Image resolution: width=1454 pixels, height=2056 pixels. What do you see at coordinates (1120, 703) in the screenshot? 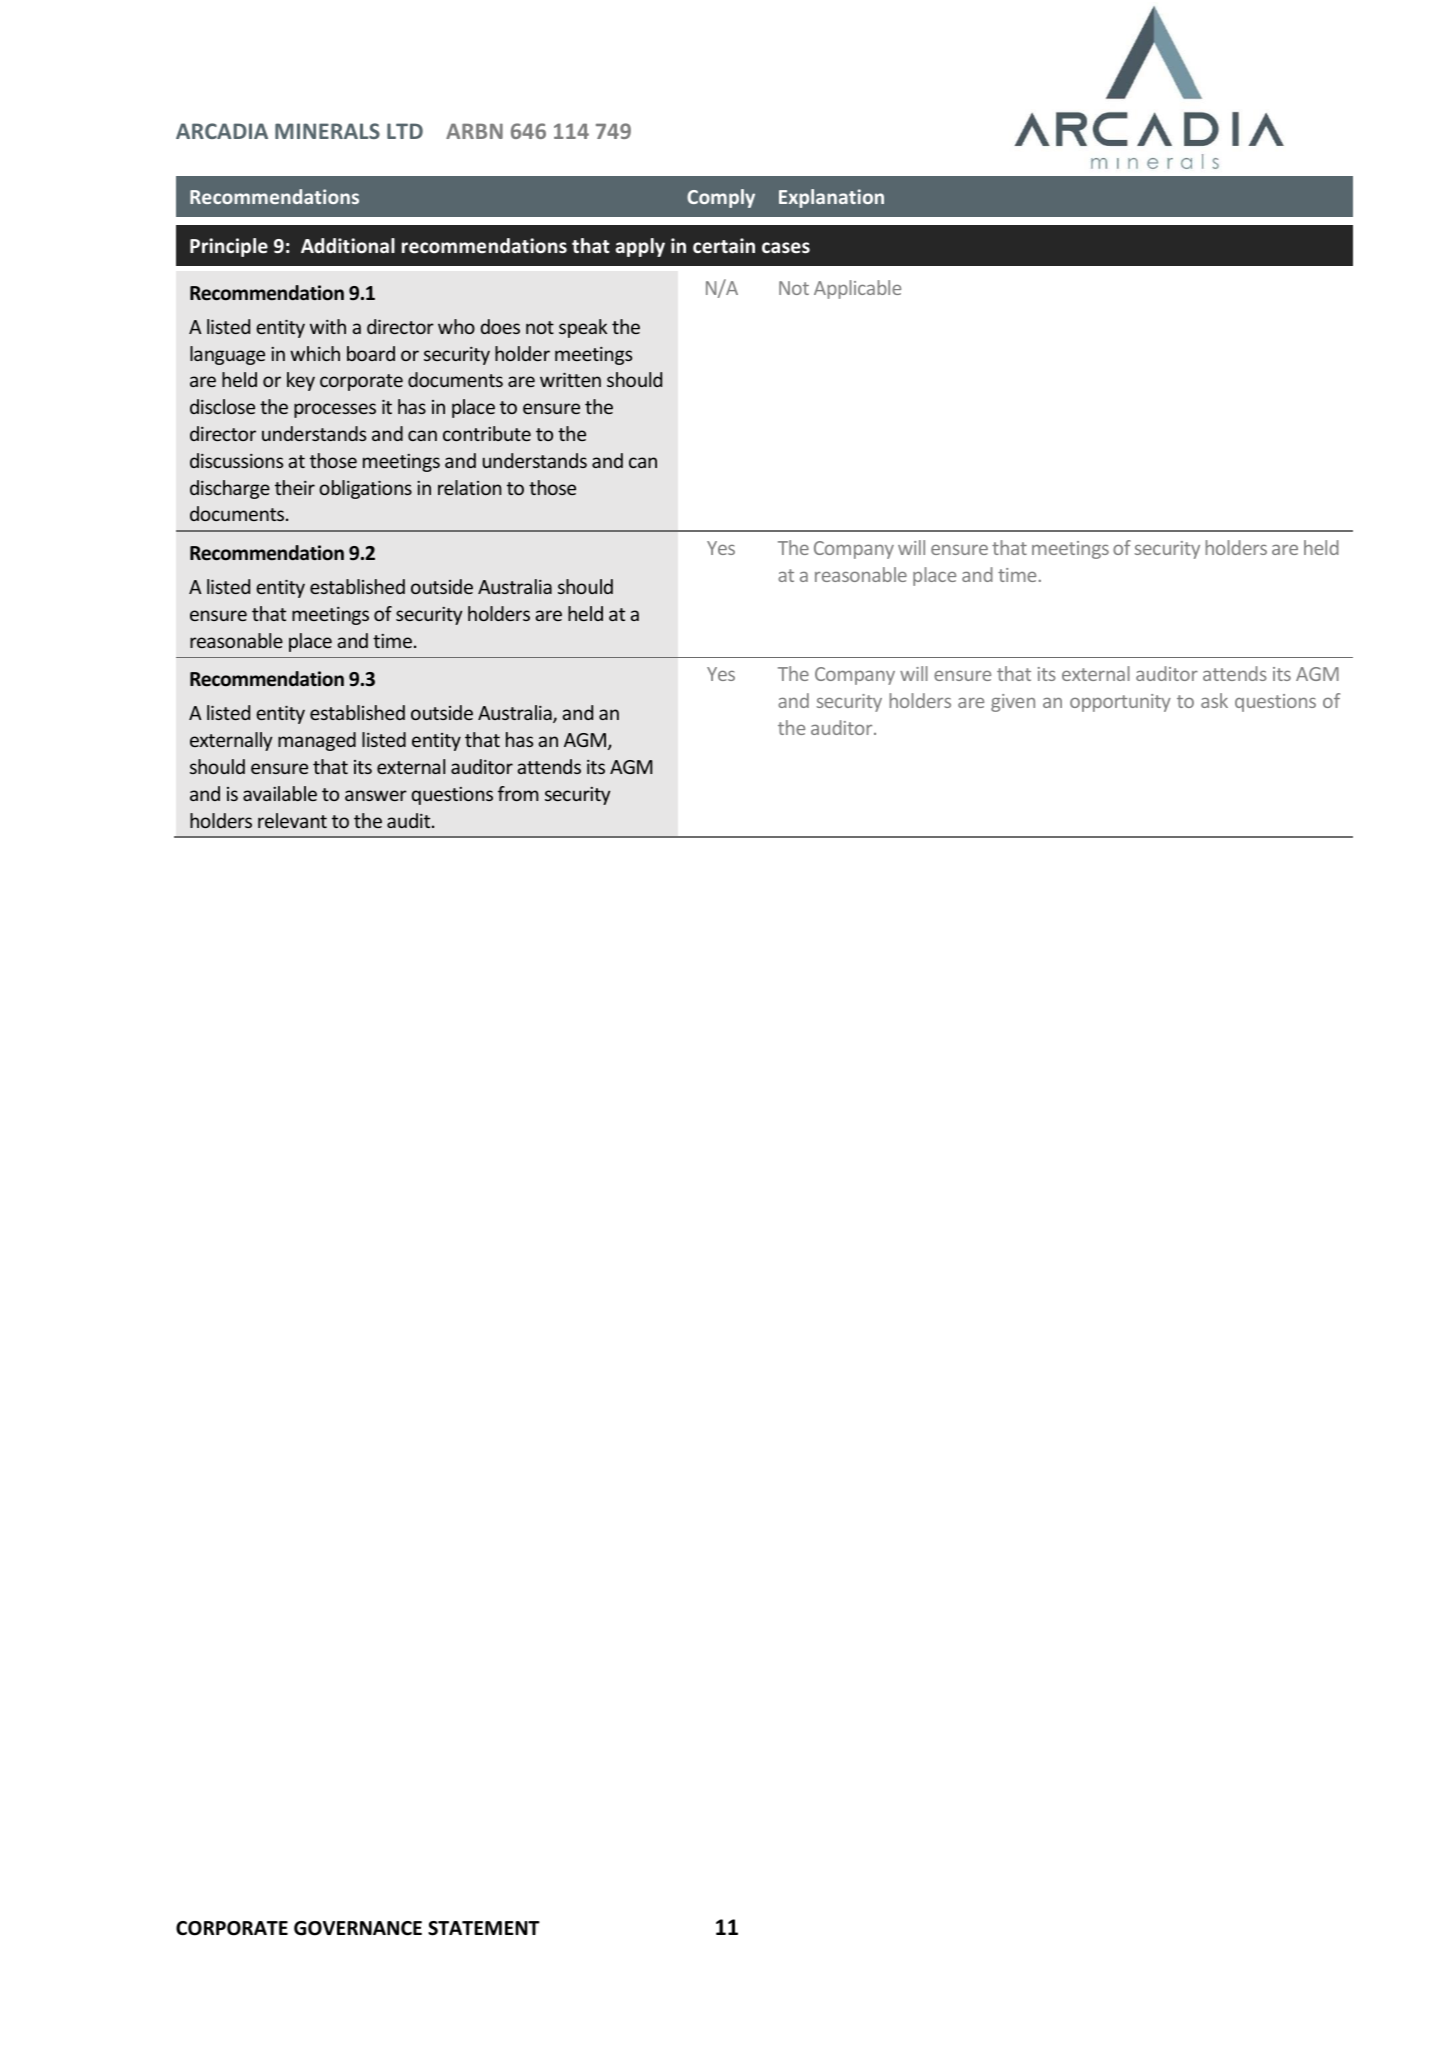
I see `opportunity` at bounding box center [1120, 703].
